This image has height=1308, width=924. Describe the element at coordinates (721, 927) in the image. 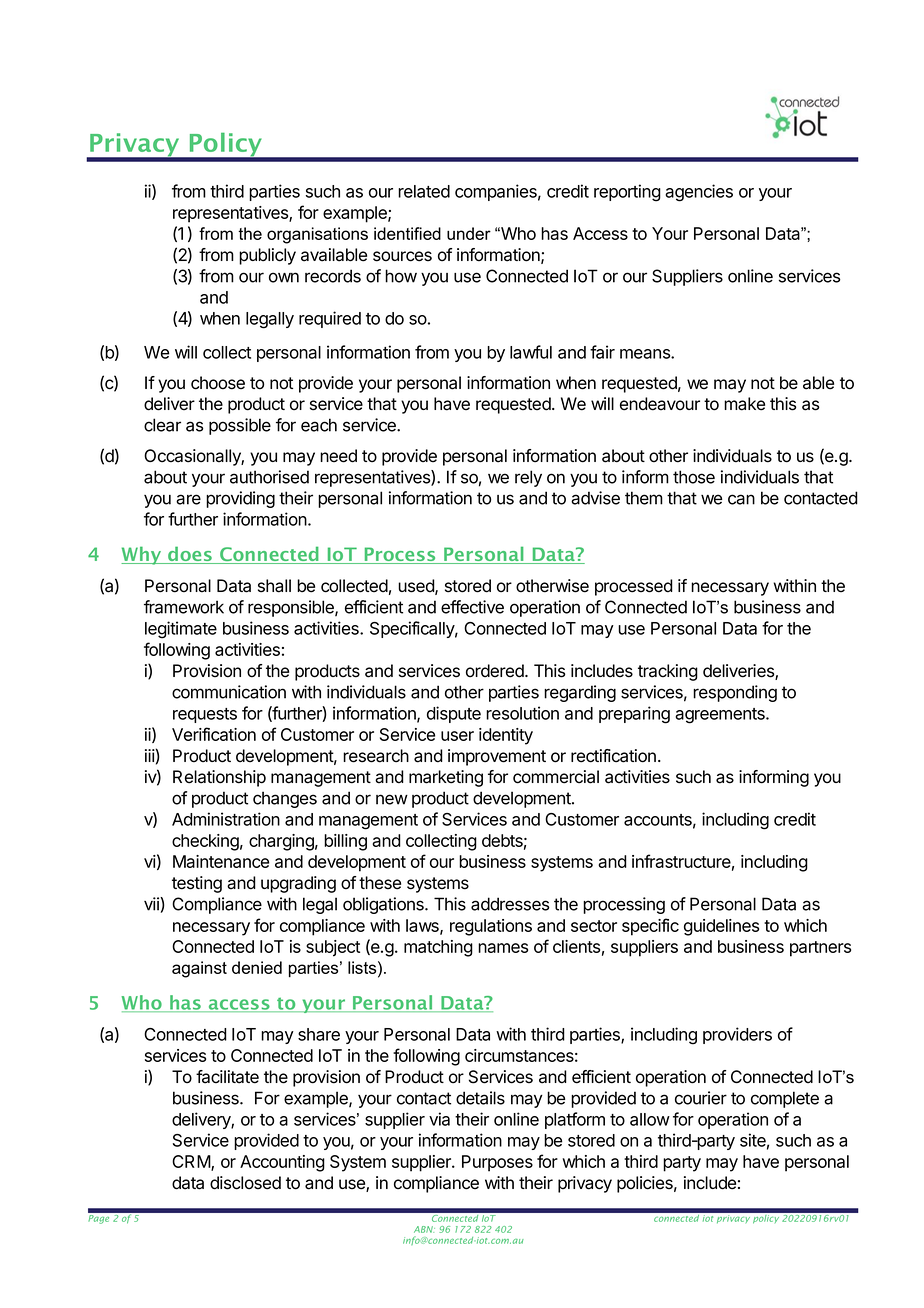

I see `guidelines` at that location.
